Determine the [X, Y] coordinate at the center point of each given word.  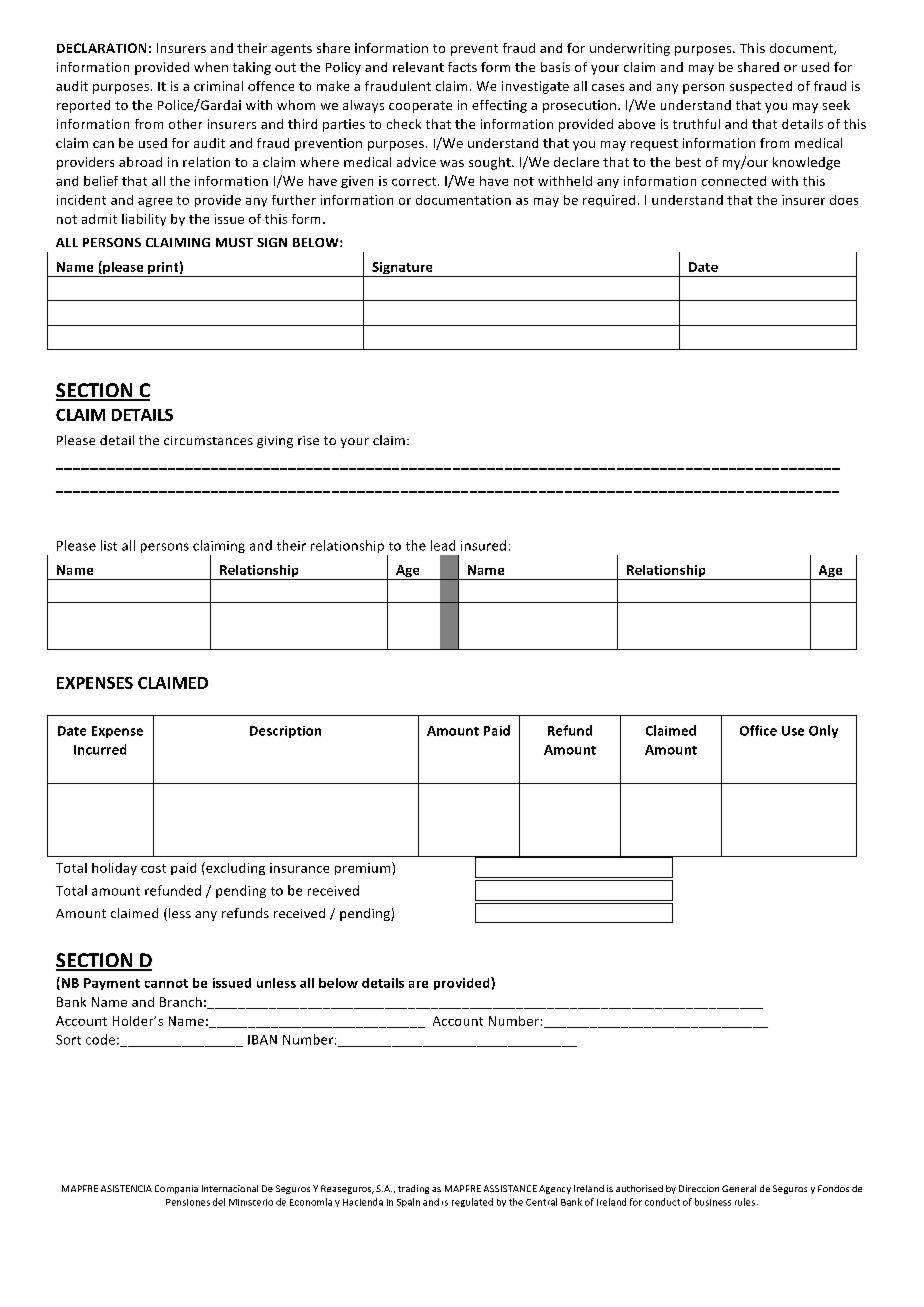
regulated [472, 1202]
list [109, 545]
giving [275, 442]
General [739, 1188]
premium [364, 868]
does [844, 200]
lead [443, 545]
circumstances [208, 440]
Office [758, 730]
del [219, 1202]
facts [462, 67]
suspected [761, 87]
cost [153, 868]
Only [823, 731]
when [211, 67]
